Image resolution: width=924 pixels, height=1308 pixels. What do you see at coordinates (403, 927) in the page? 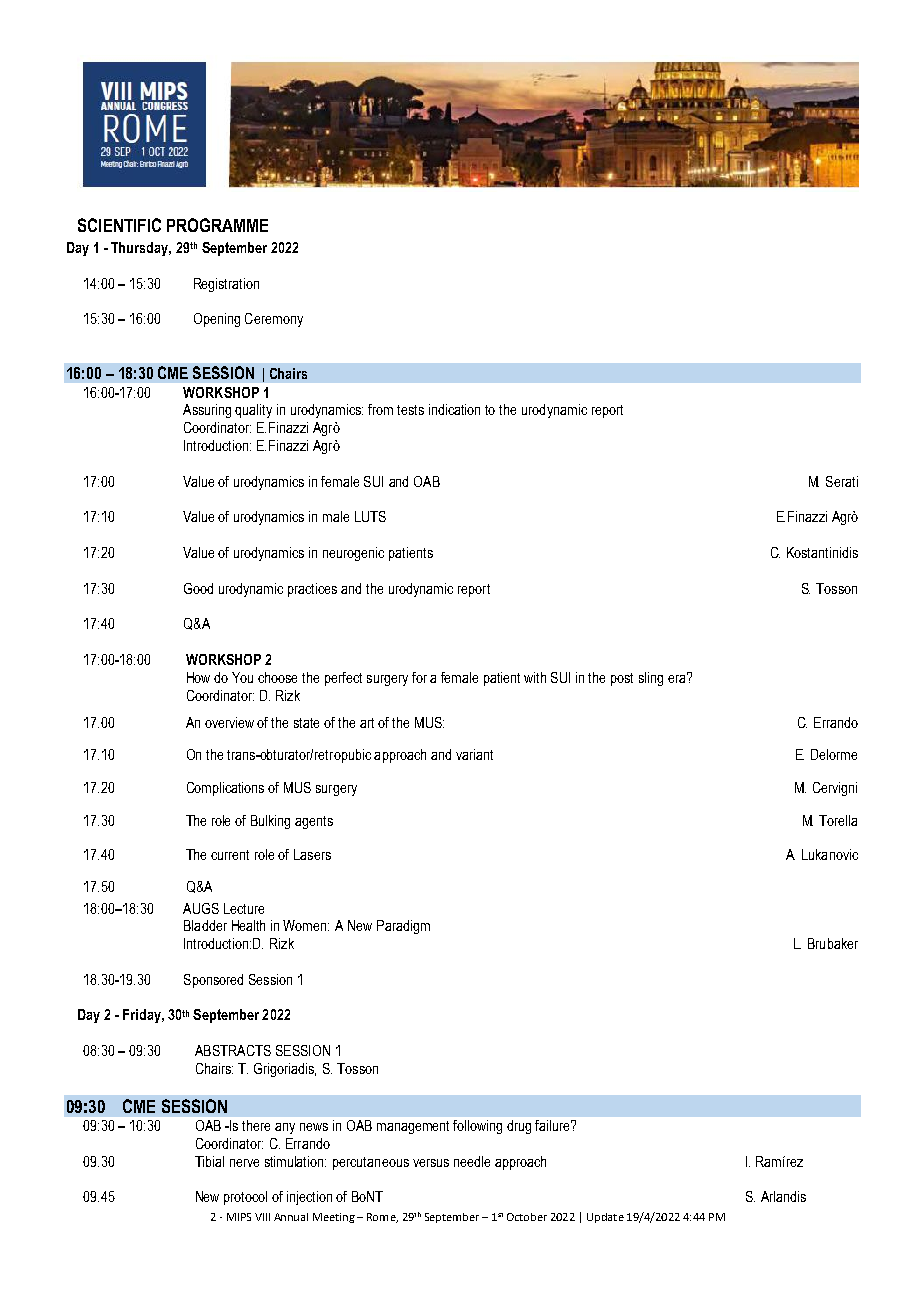
I see `Paradigm` at bounding box center [403, 927].
